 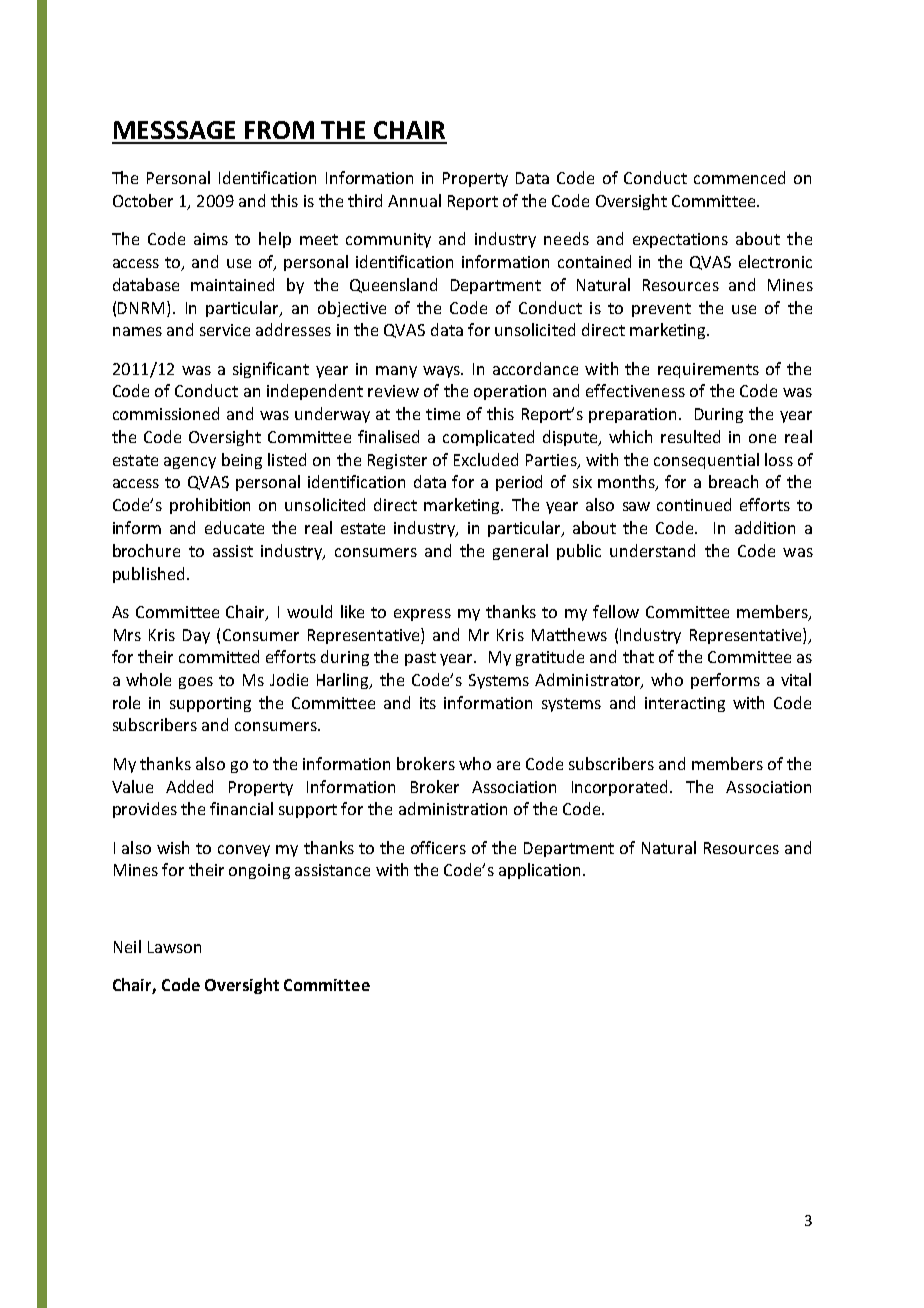 What do you see at coordinates (414, 200) in the document?
I see `Annual` at bounding box center [414, 200].
